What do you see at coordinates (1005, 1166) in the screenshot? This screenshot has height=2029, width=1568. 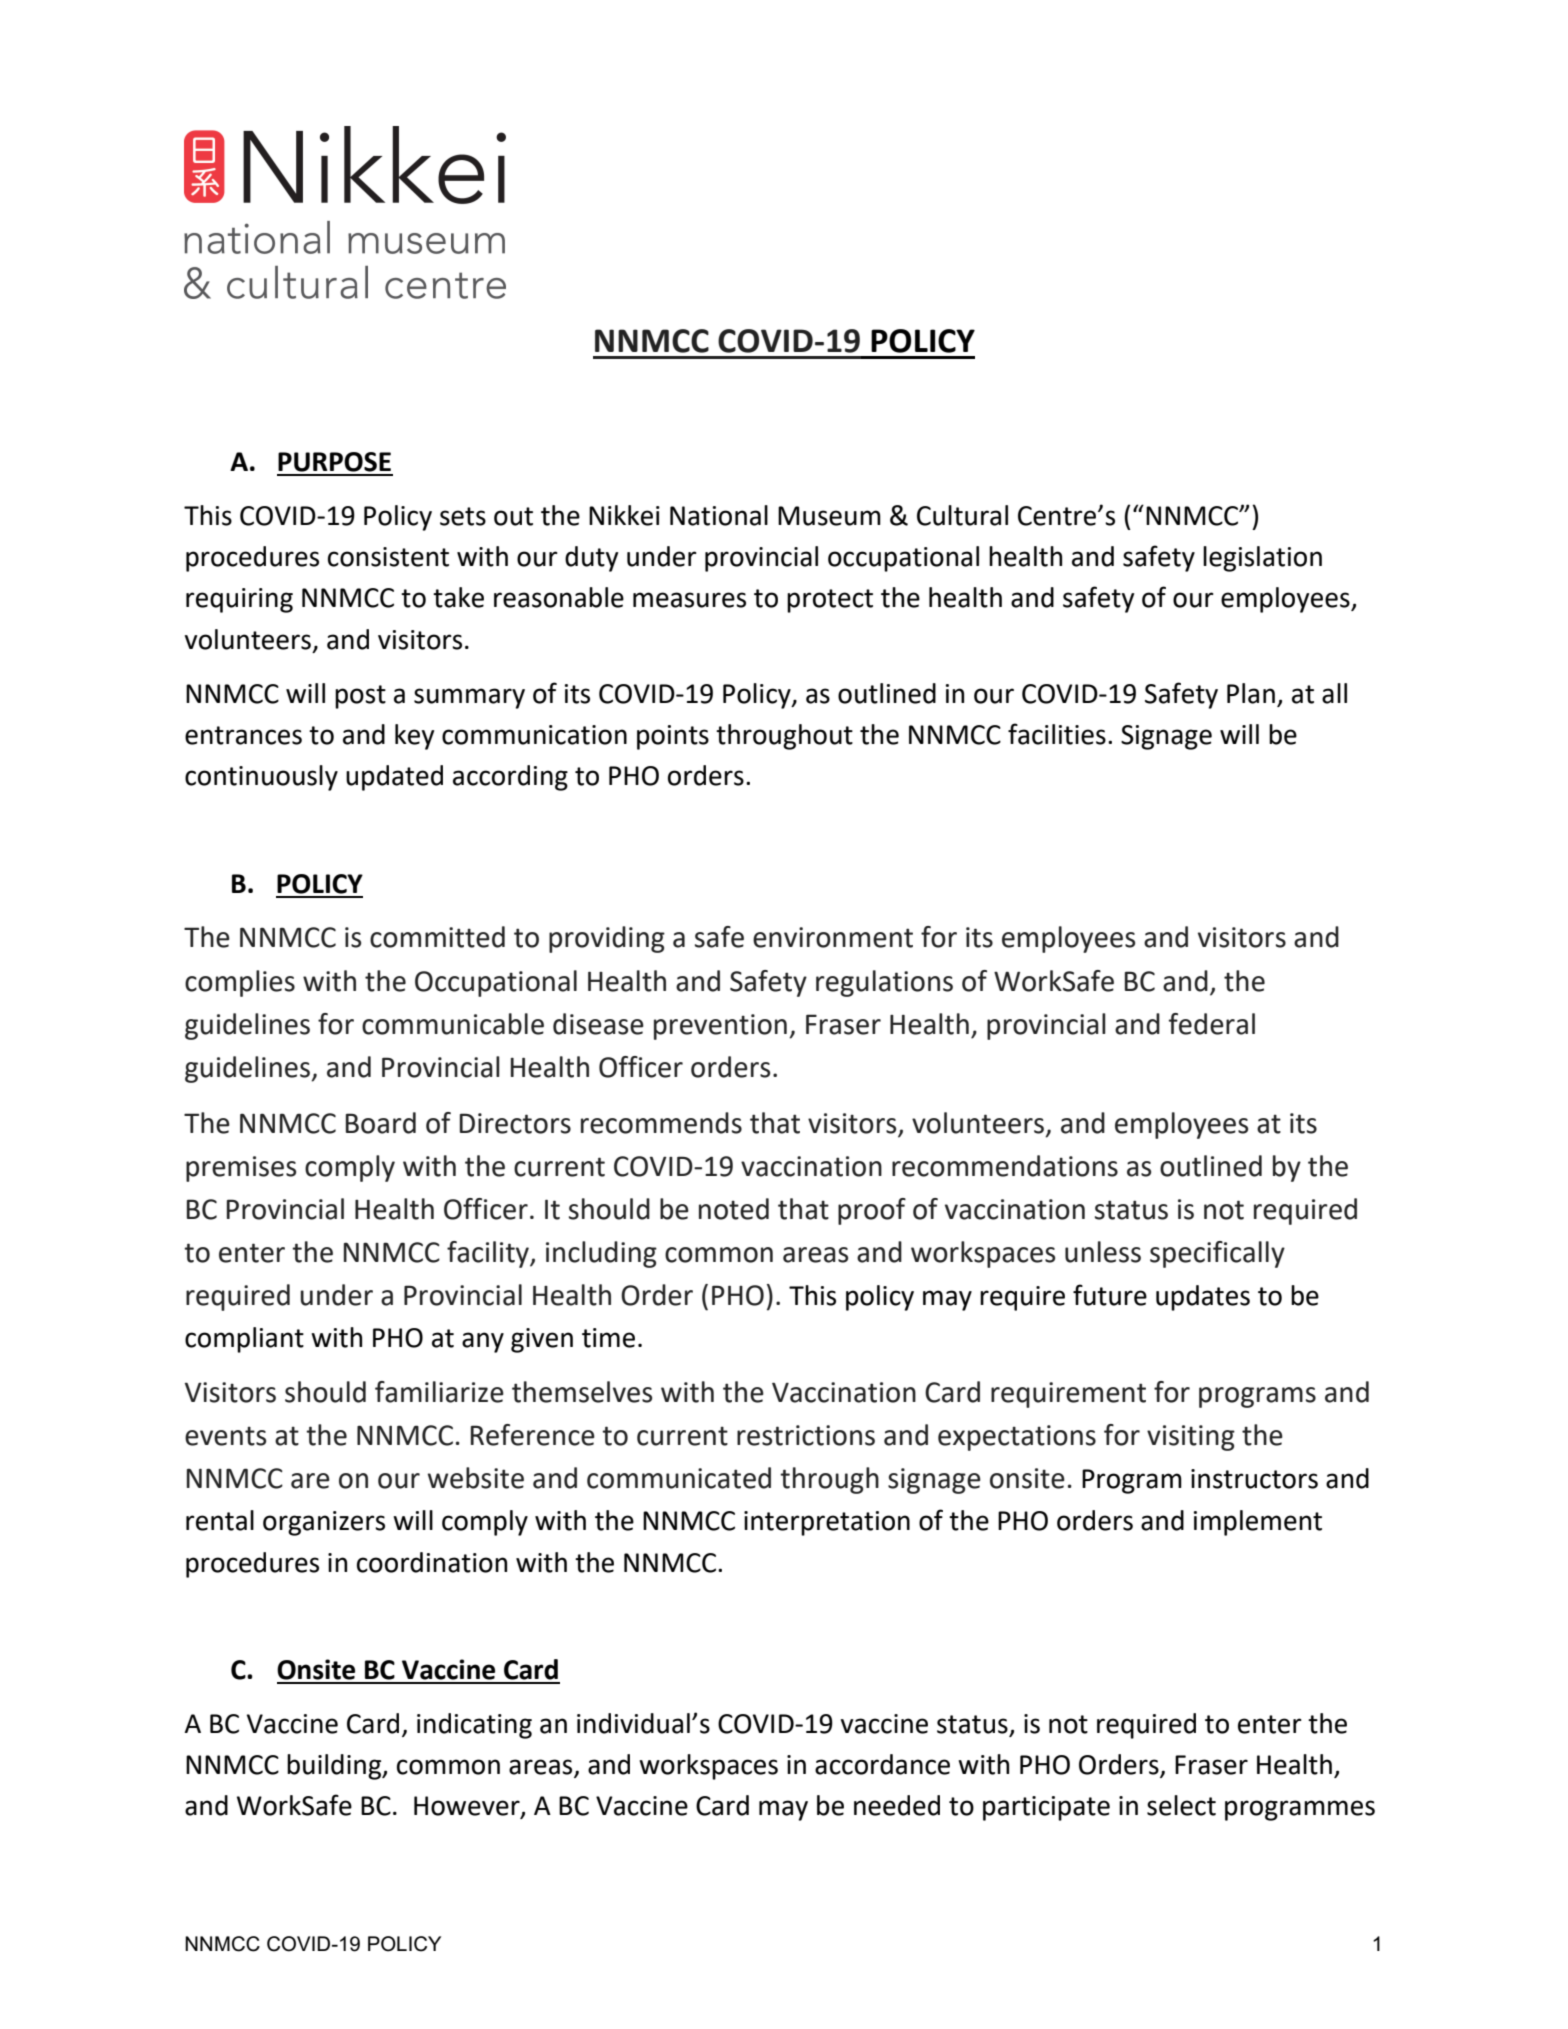 I see `recommendations` at bounding box center [1005, 1166].
